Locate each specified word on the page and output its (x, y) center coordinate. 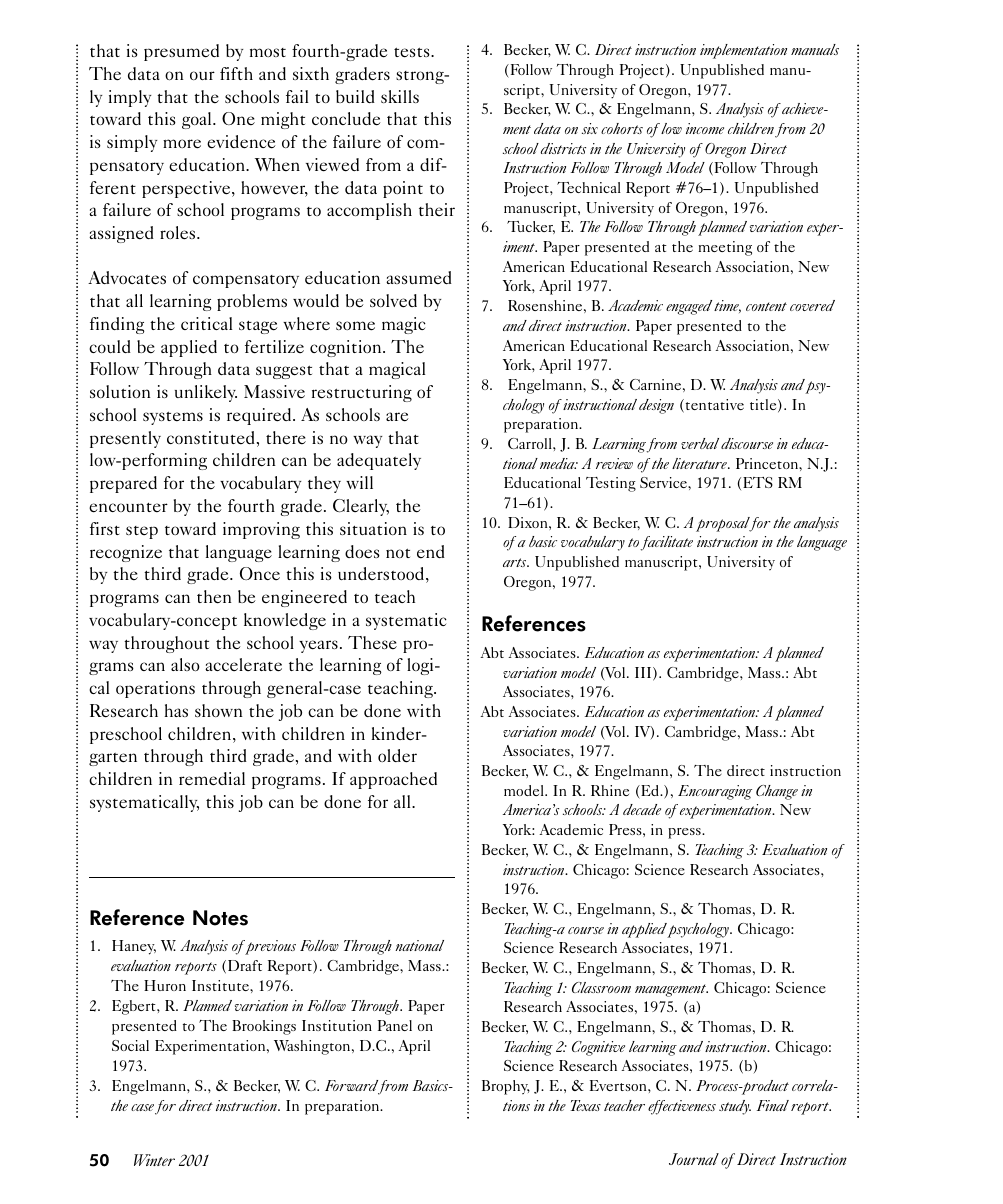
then (214, 597)
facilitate (666, 543)
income (705, 128)
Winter (154, 1160)
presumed (181, 52)
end (431, 551)
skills (400, 96)
